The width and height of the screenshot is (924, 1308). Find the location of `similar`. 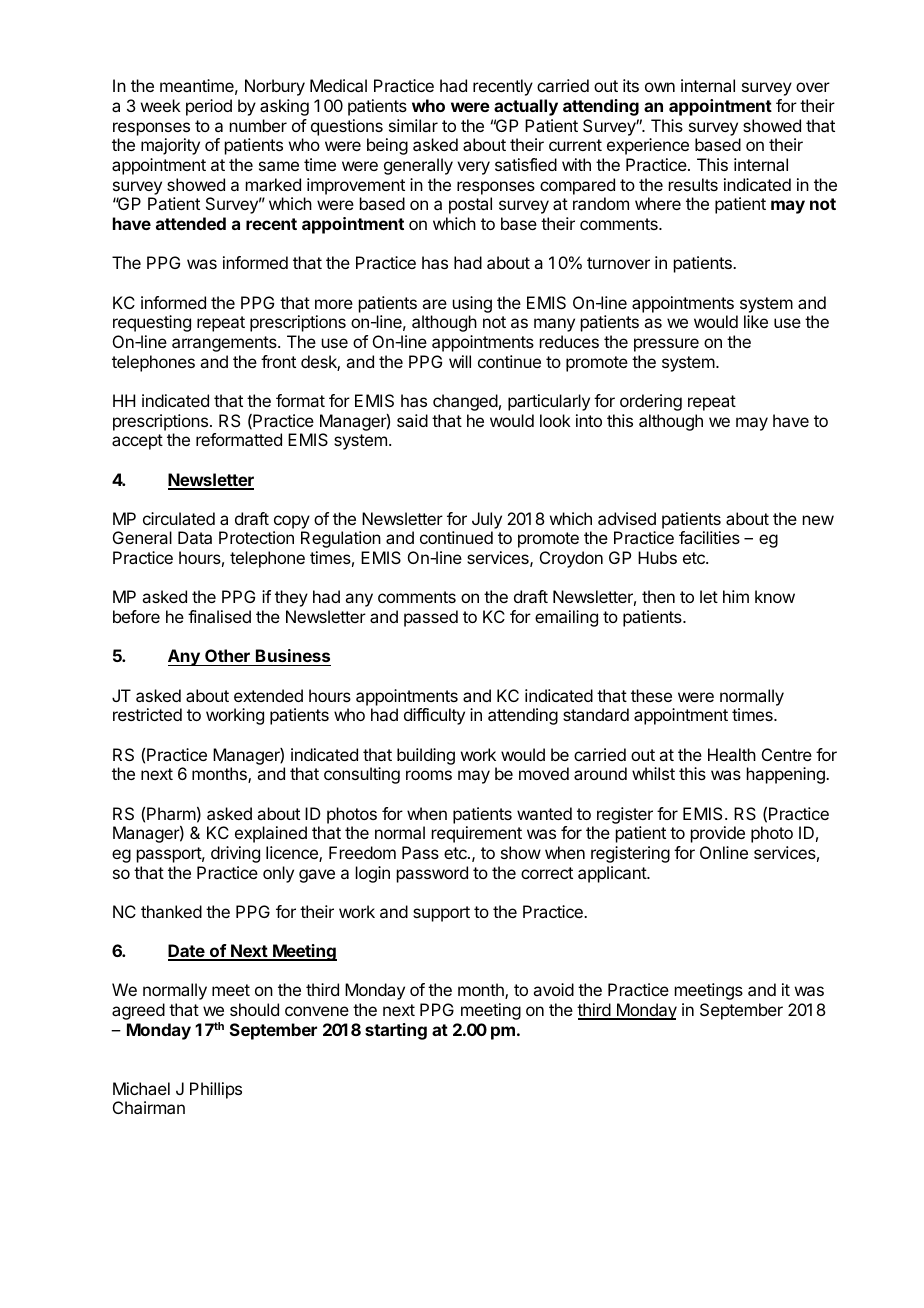

similar is located at coordinates (413, 125).
